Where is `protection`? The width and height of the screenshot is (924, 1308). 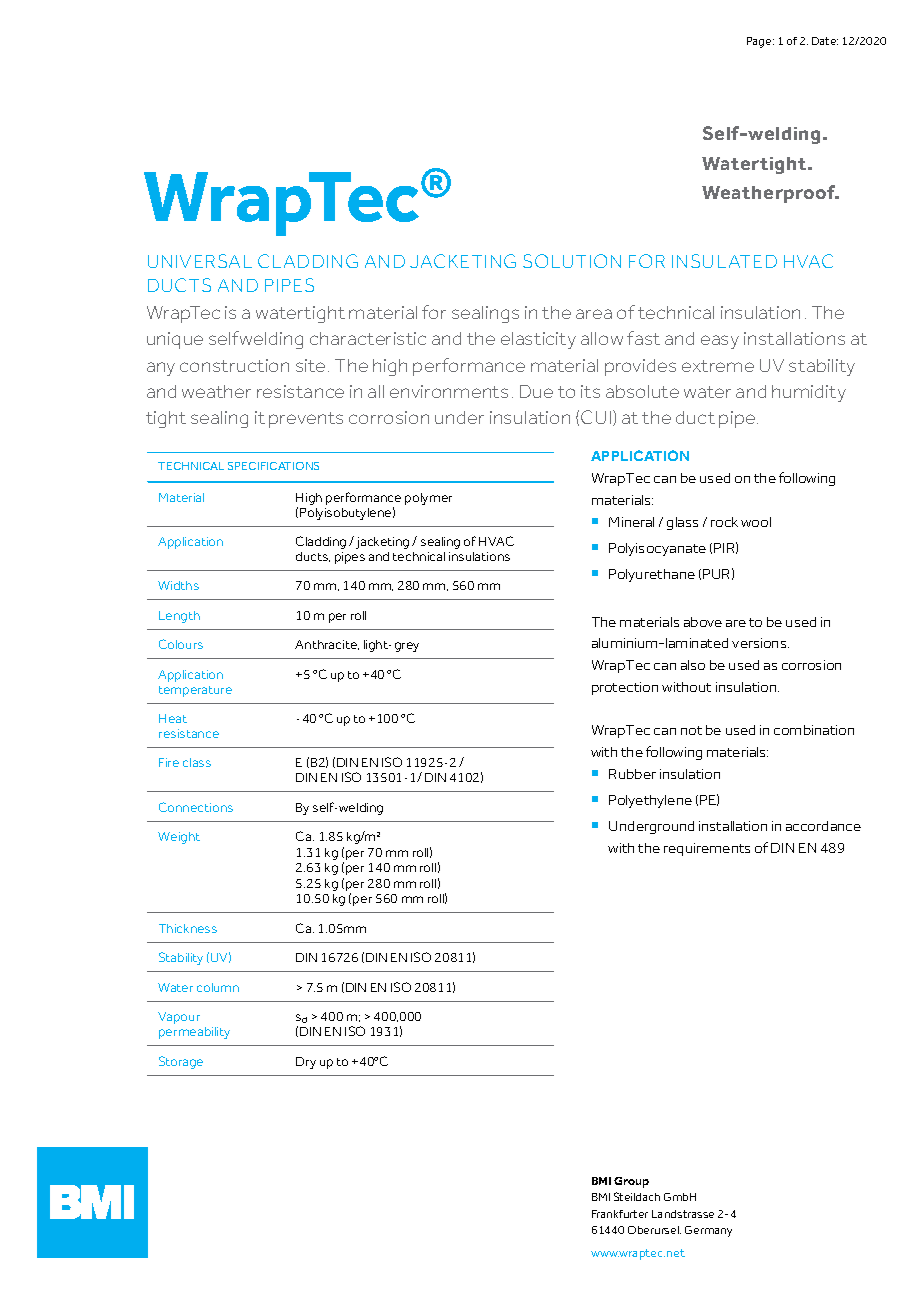
protection is located at coordinates (625, 688).
